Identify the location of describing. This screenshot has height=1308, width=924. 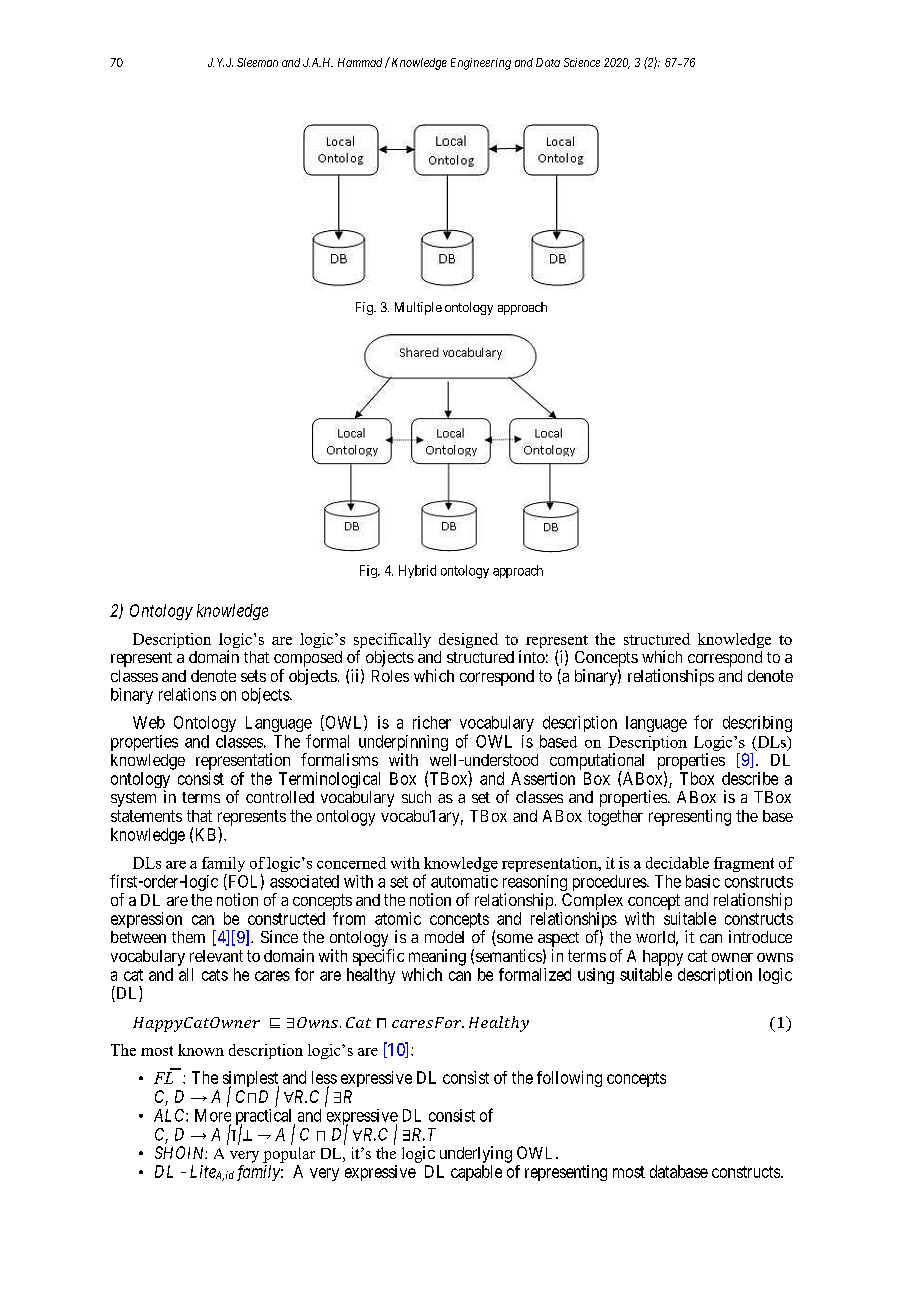
(757, 724).
